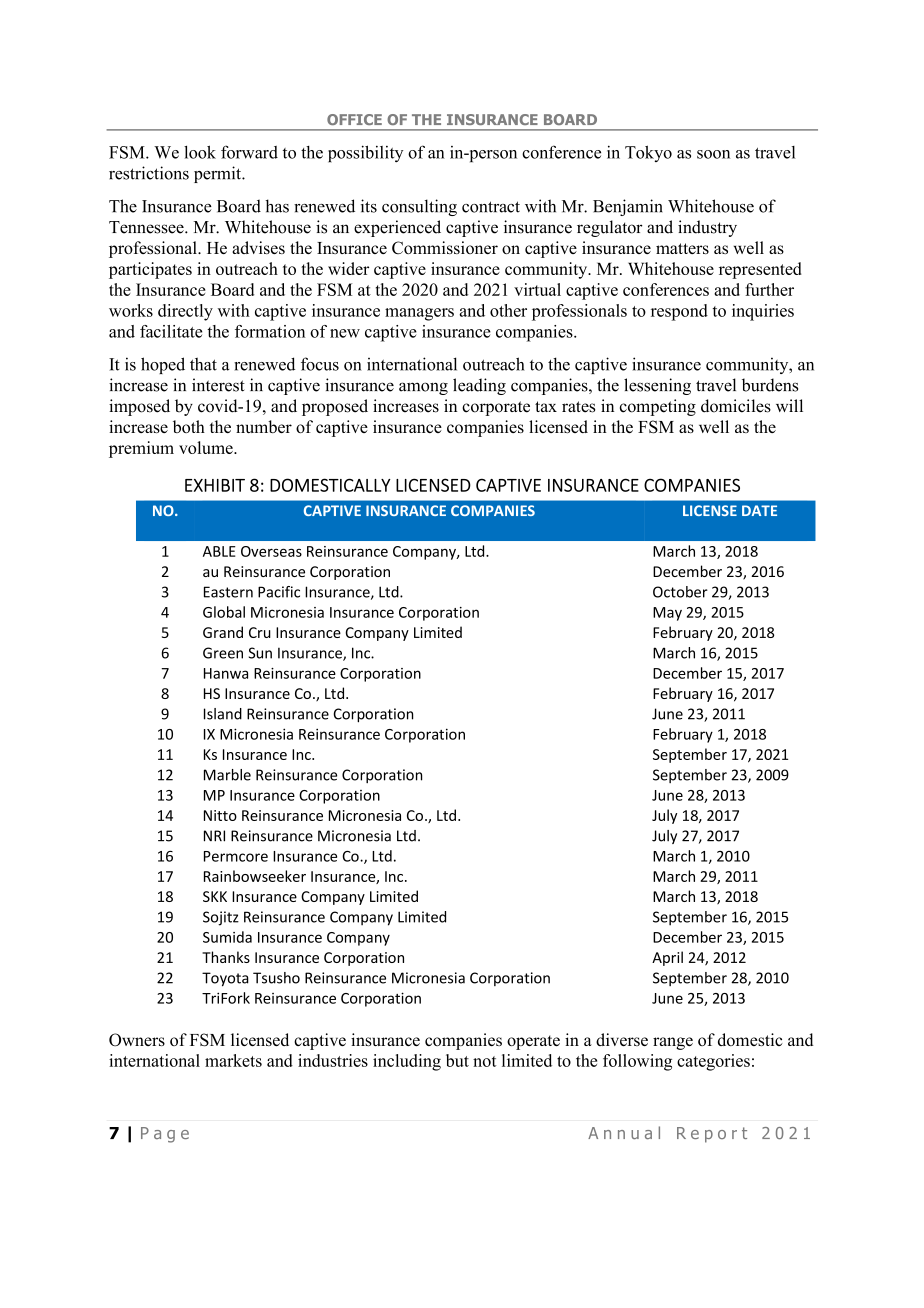 The width and height of the screenshot is (924, 1308). Describe the element at coordinates (223, 653) in the screenshot. I see `Green` at that location.
